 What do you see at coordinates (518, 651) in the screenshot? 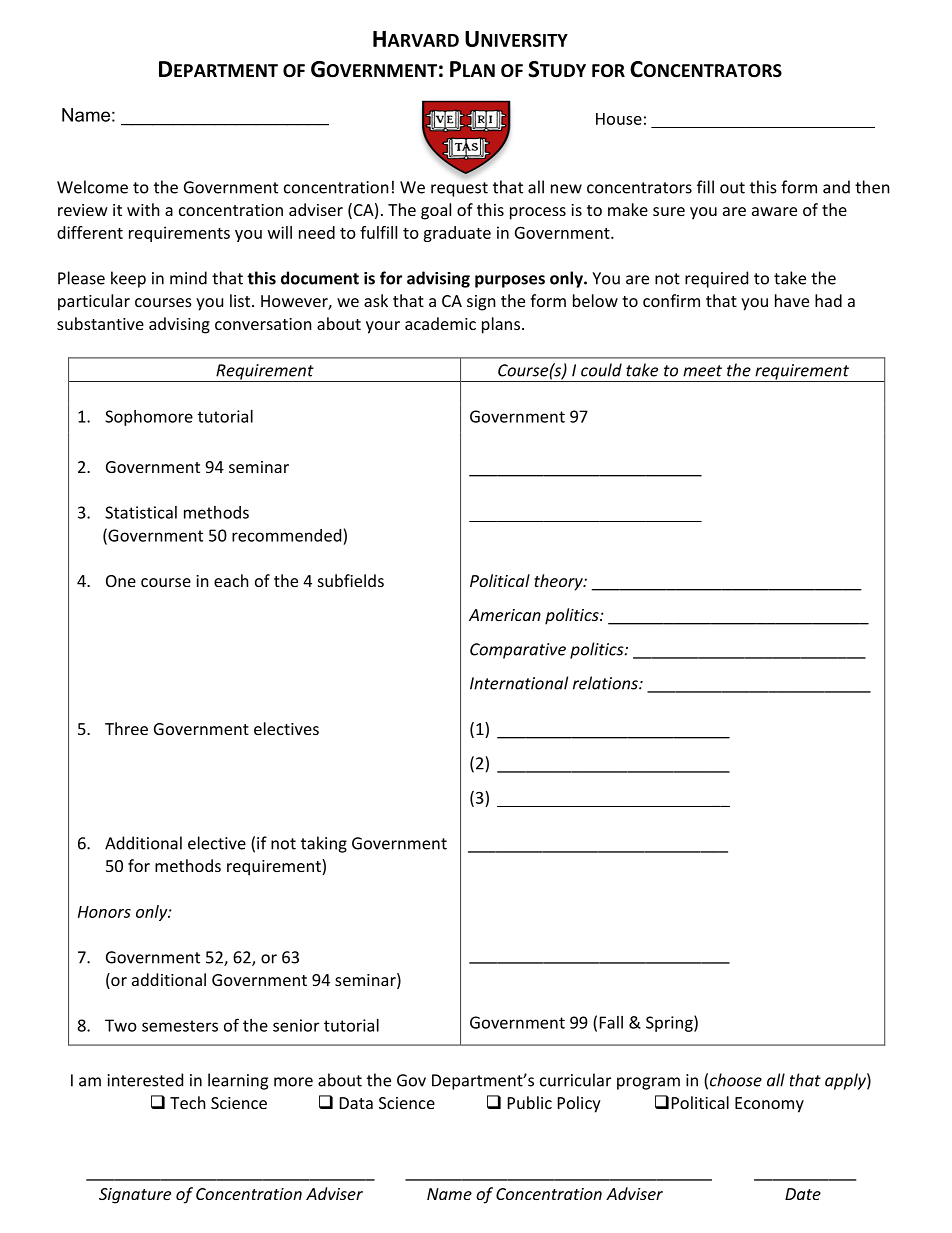
I see `Comparative` at bounding box center [518, 651].
